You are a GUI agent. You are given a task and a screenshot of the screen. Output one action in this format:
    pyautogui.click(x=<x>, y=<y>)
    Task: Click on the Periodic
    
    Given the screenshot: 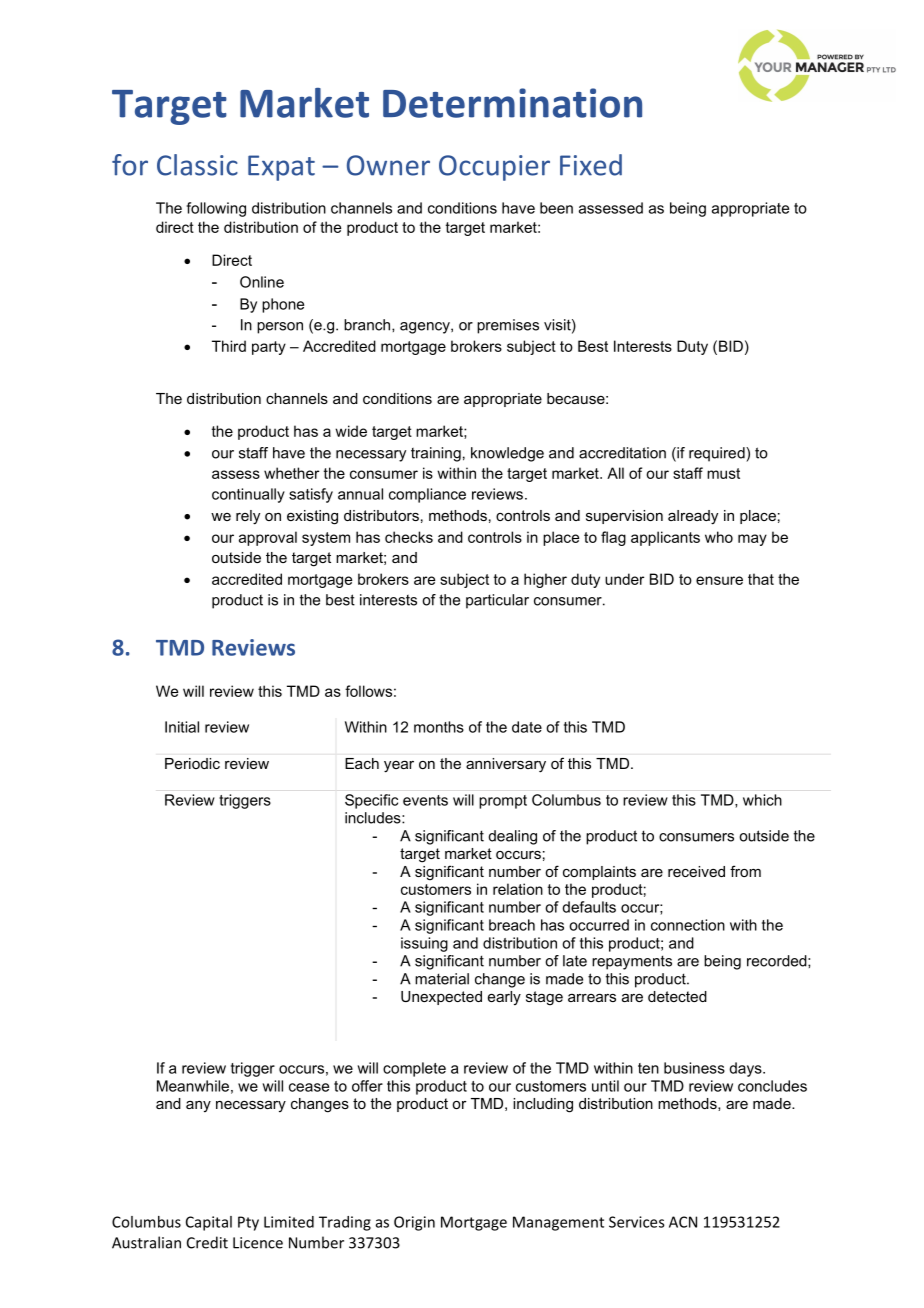 What is the action you would take?
    pyautogui.click(x=192, y=763)
